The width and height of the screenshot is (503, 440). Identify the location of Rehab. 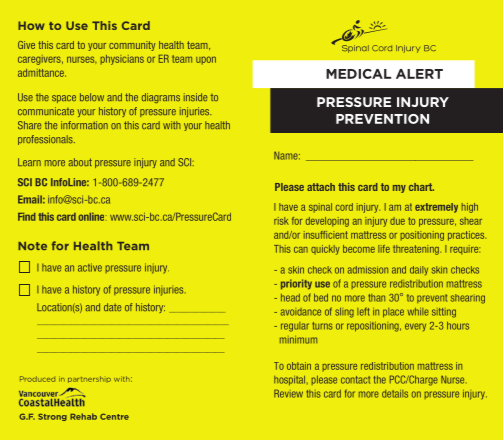
(83, 416).
